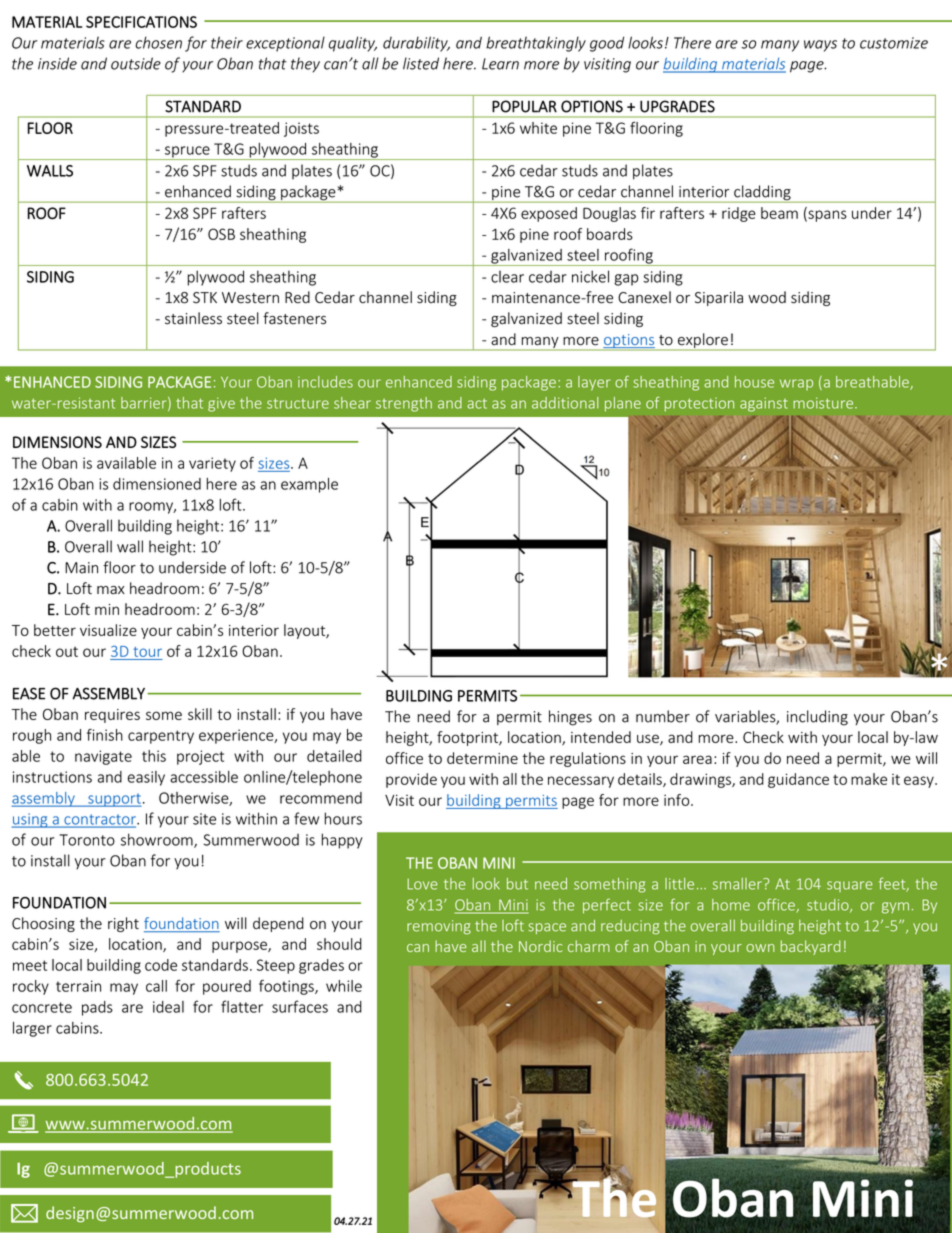  I want to click on ways, so click(820, 46).
